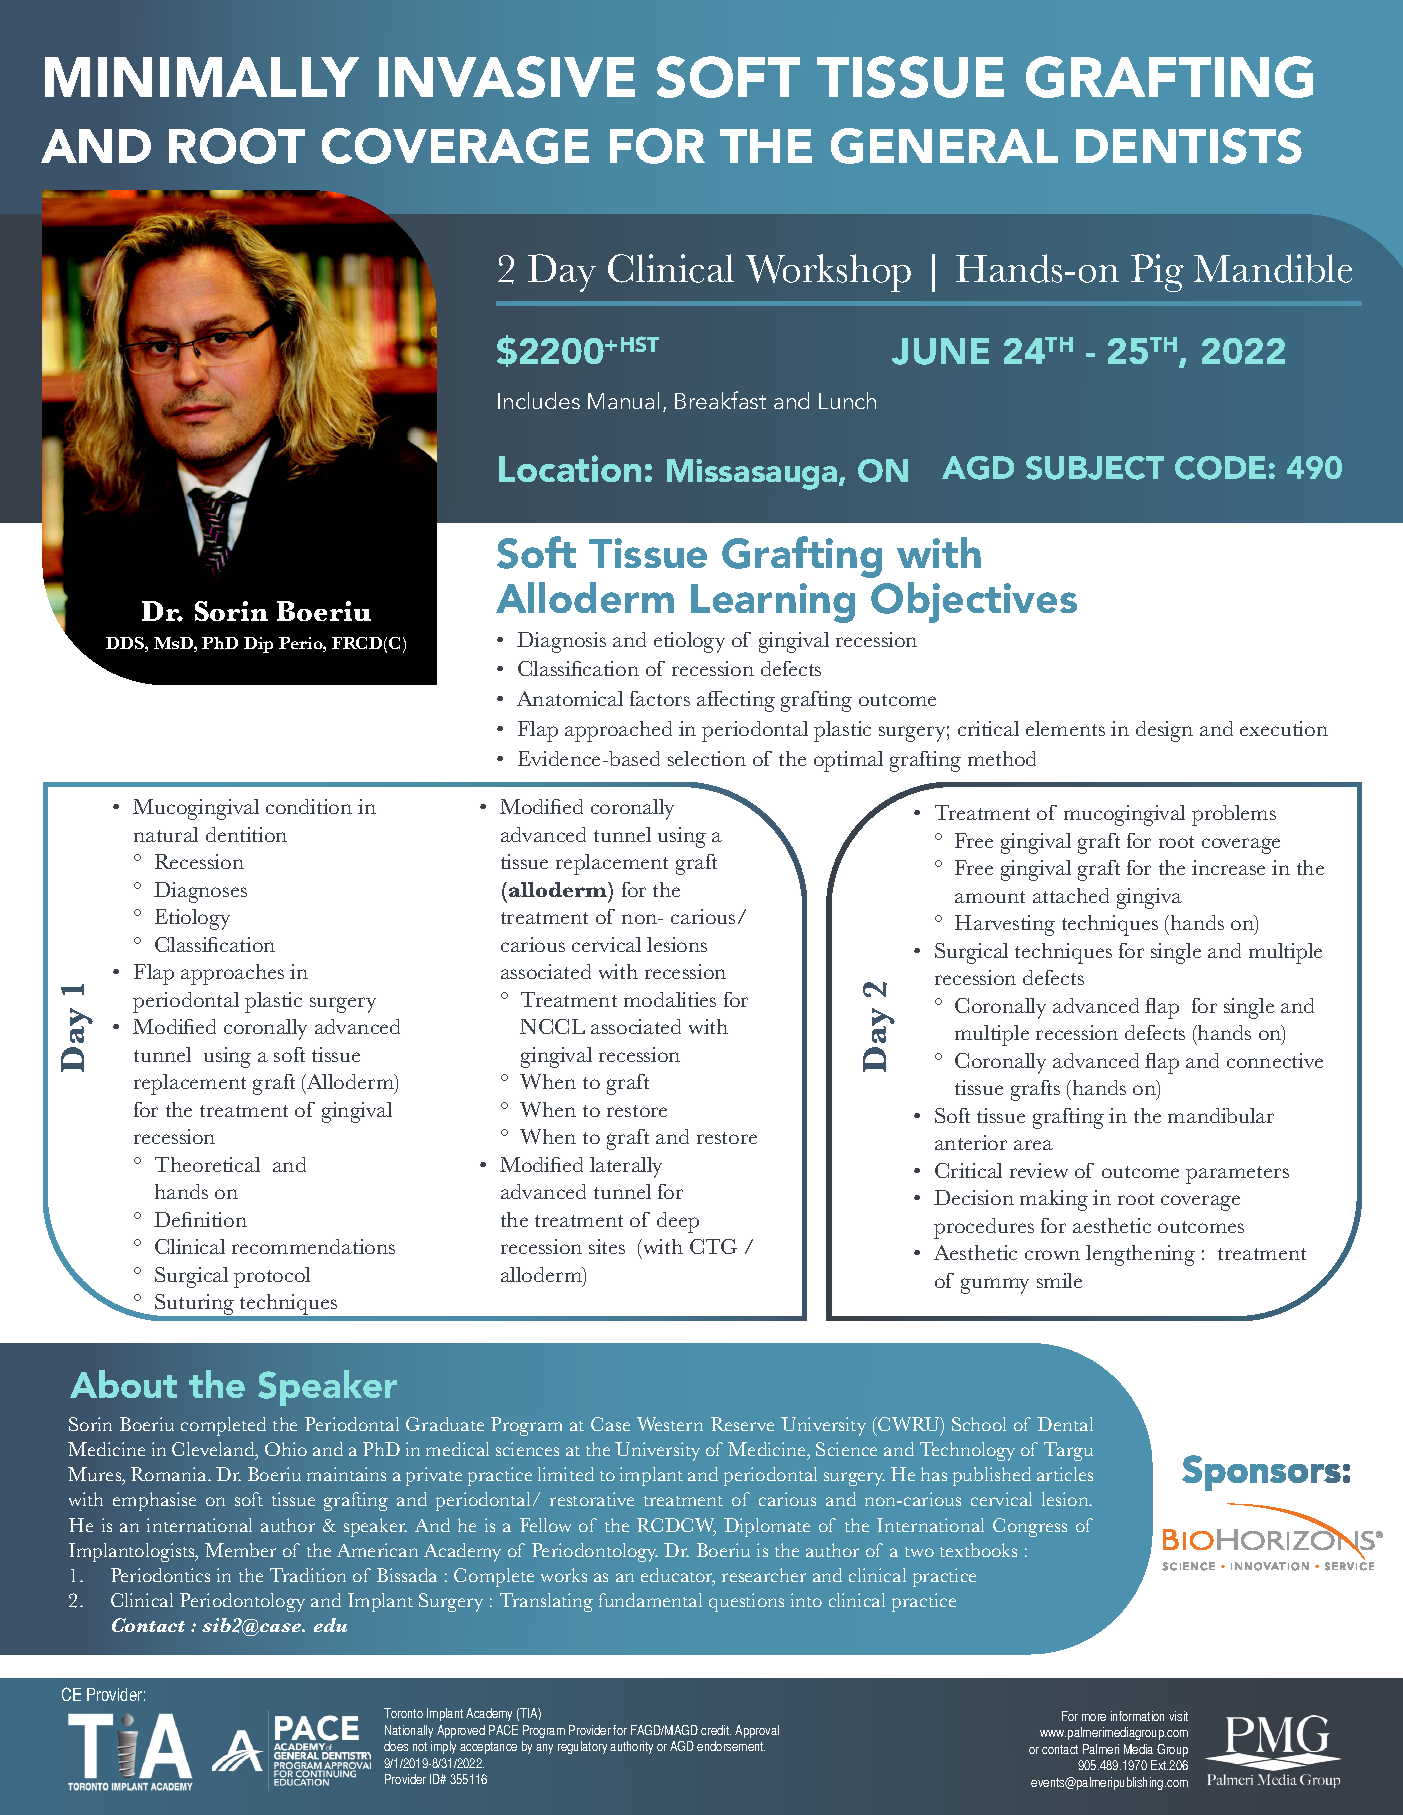 The image size is (1403, 1815). I want to click on Western, so click(670, 1424).
